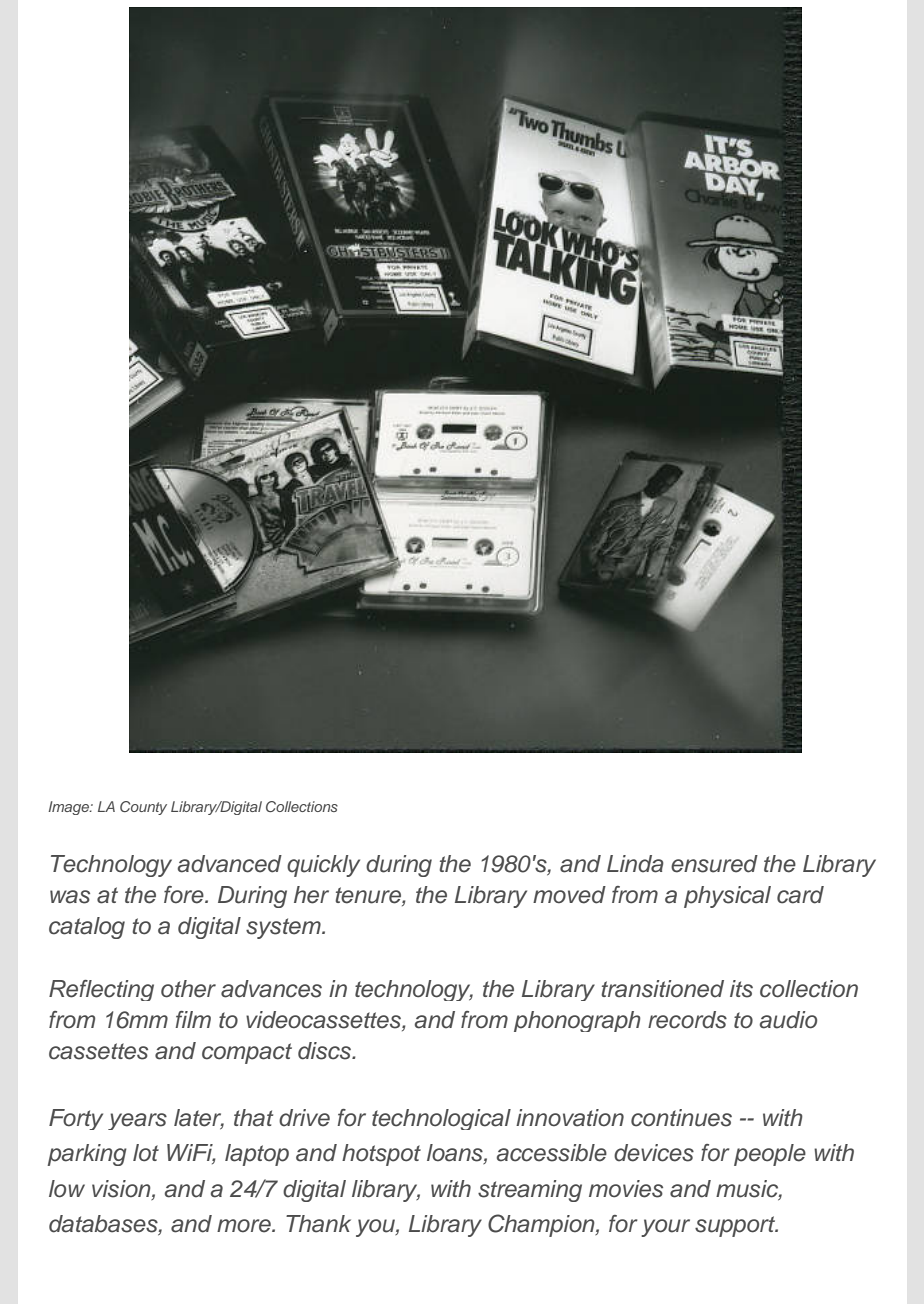  What do you see at coordinates (199, 1119) in the page?
I see `later` at bounding box center [199, 1119].
